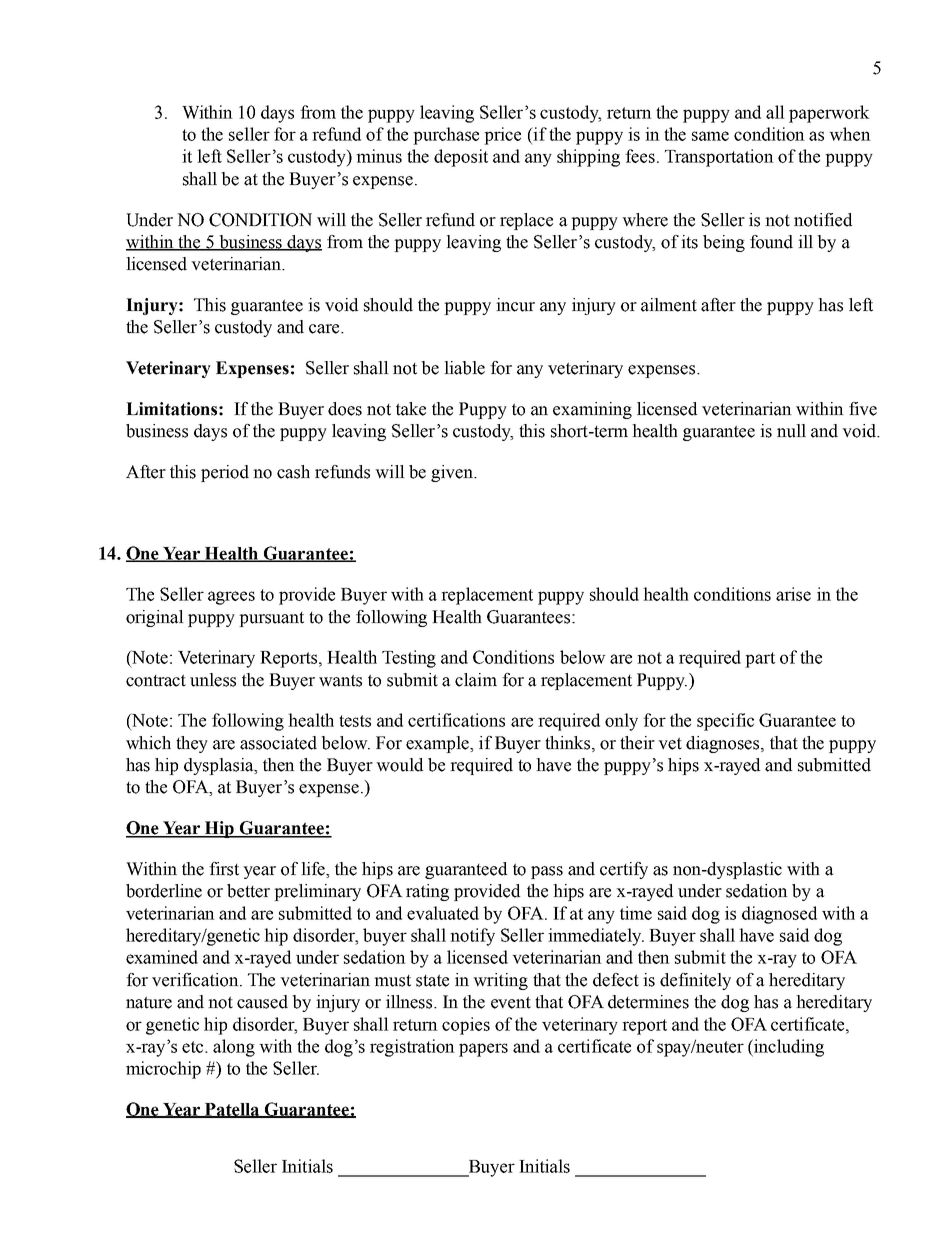 This image has height=1233, width=952. What do you see at coordinates (724, 744) in the image?
I see `diagnoses` at bounding box center [724, 744].
